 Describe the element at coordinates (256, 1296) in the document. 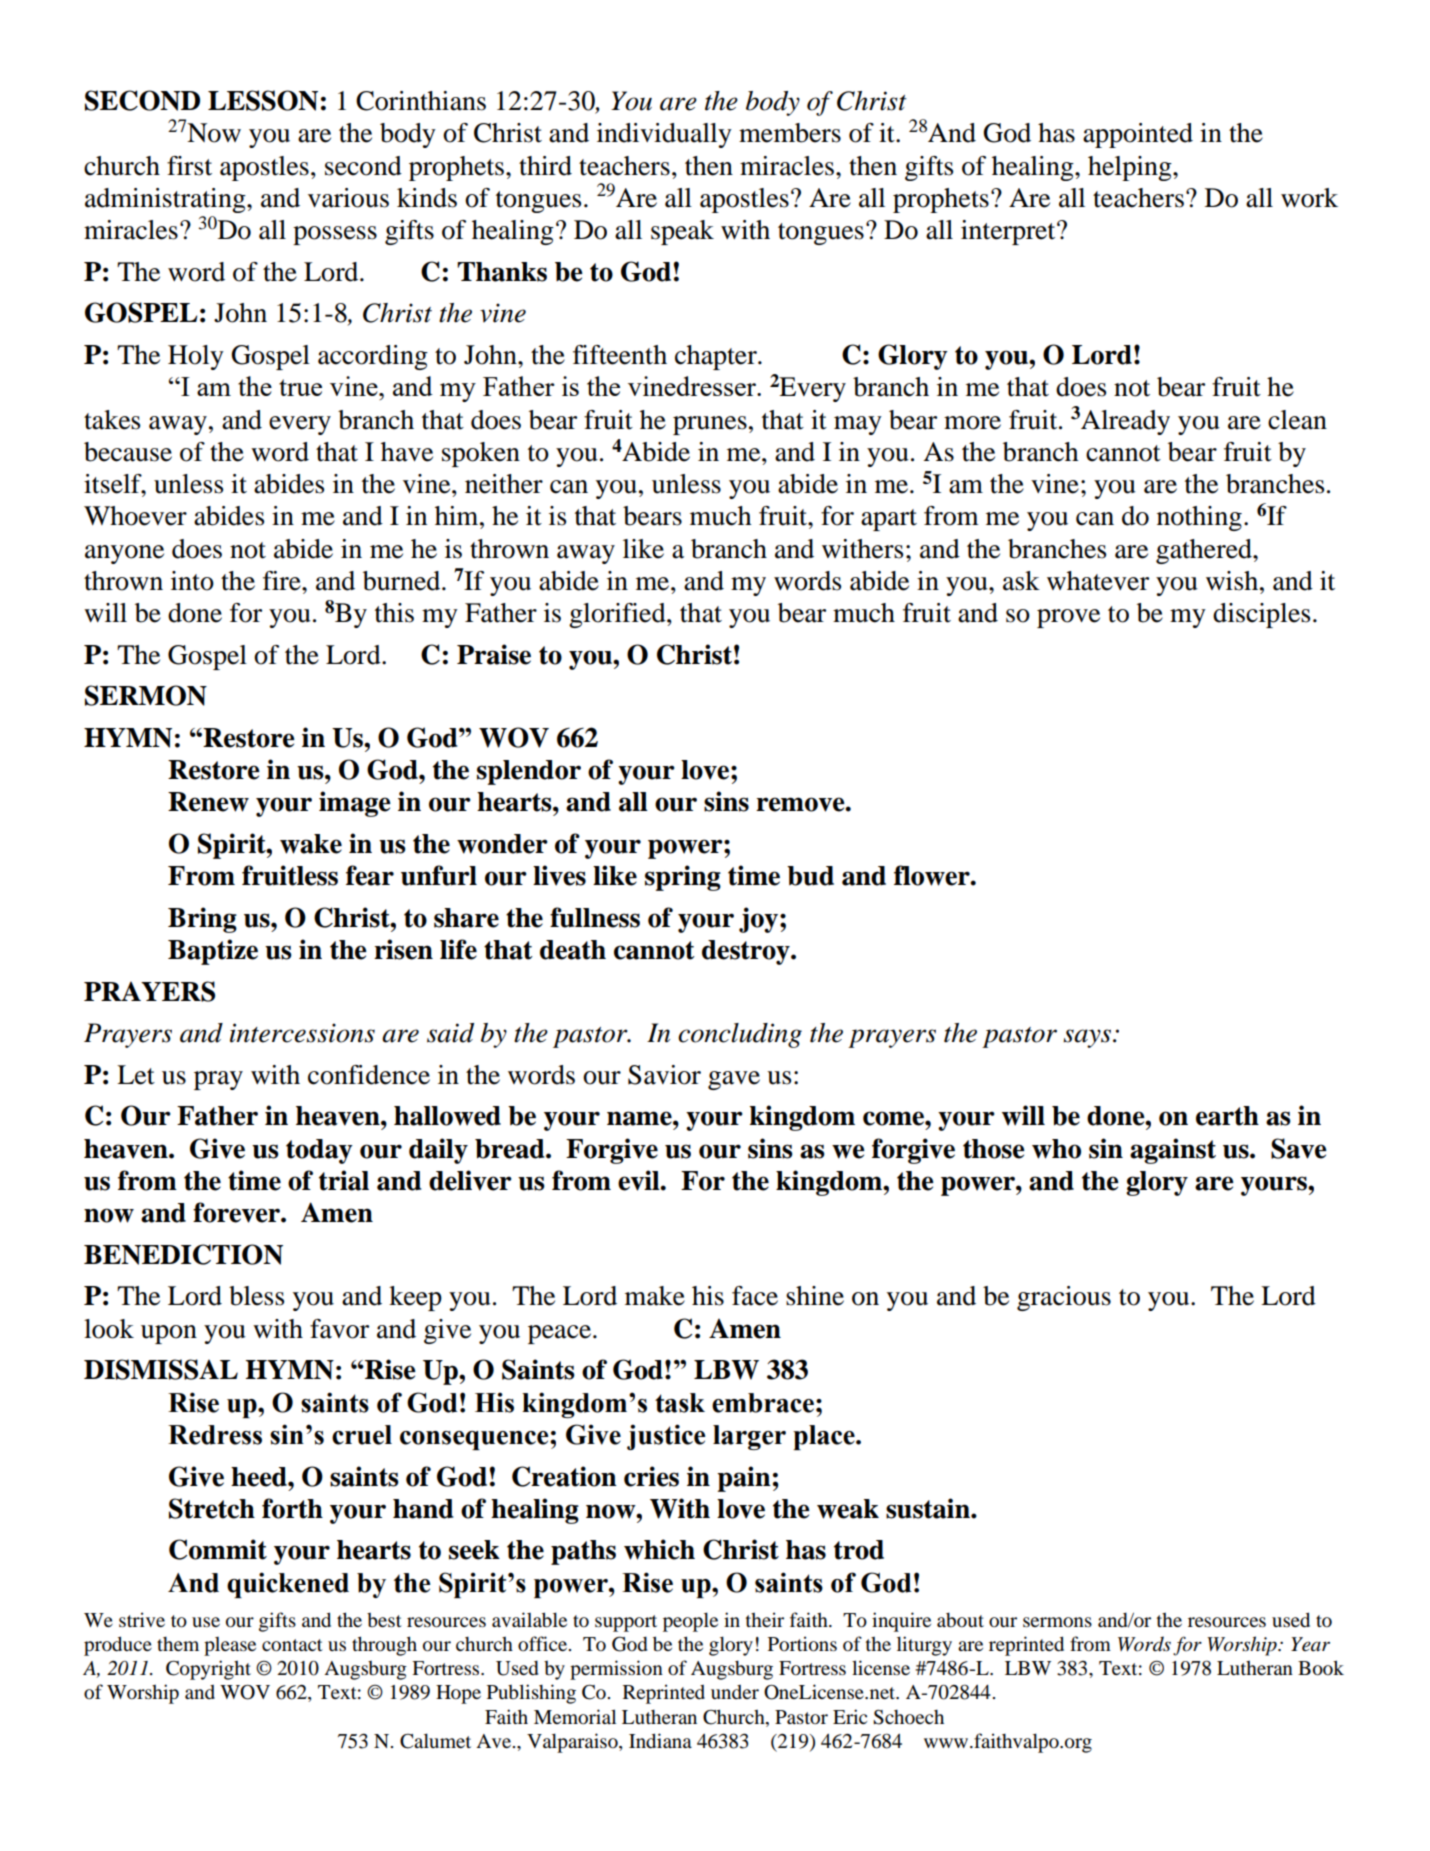

I see `bless` at that location.
